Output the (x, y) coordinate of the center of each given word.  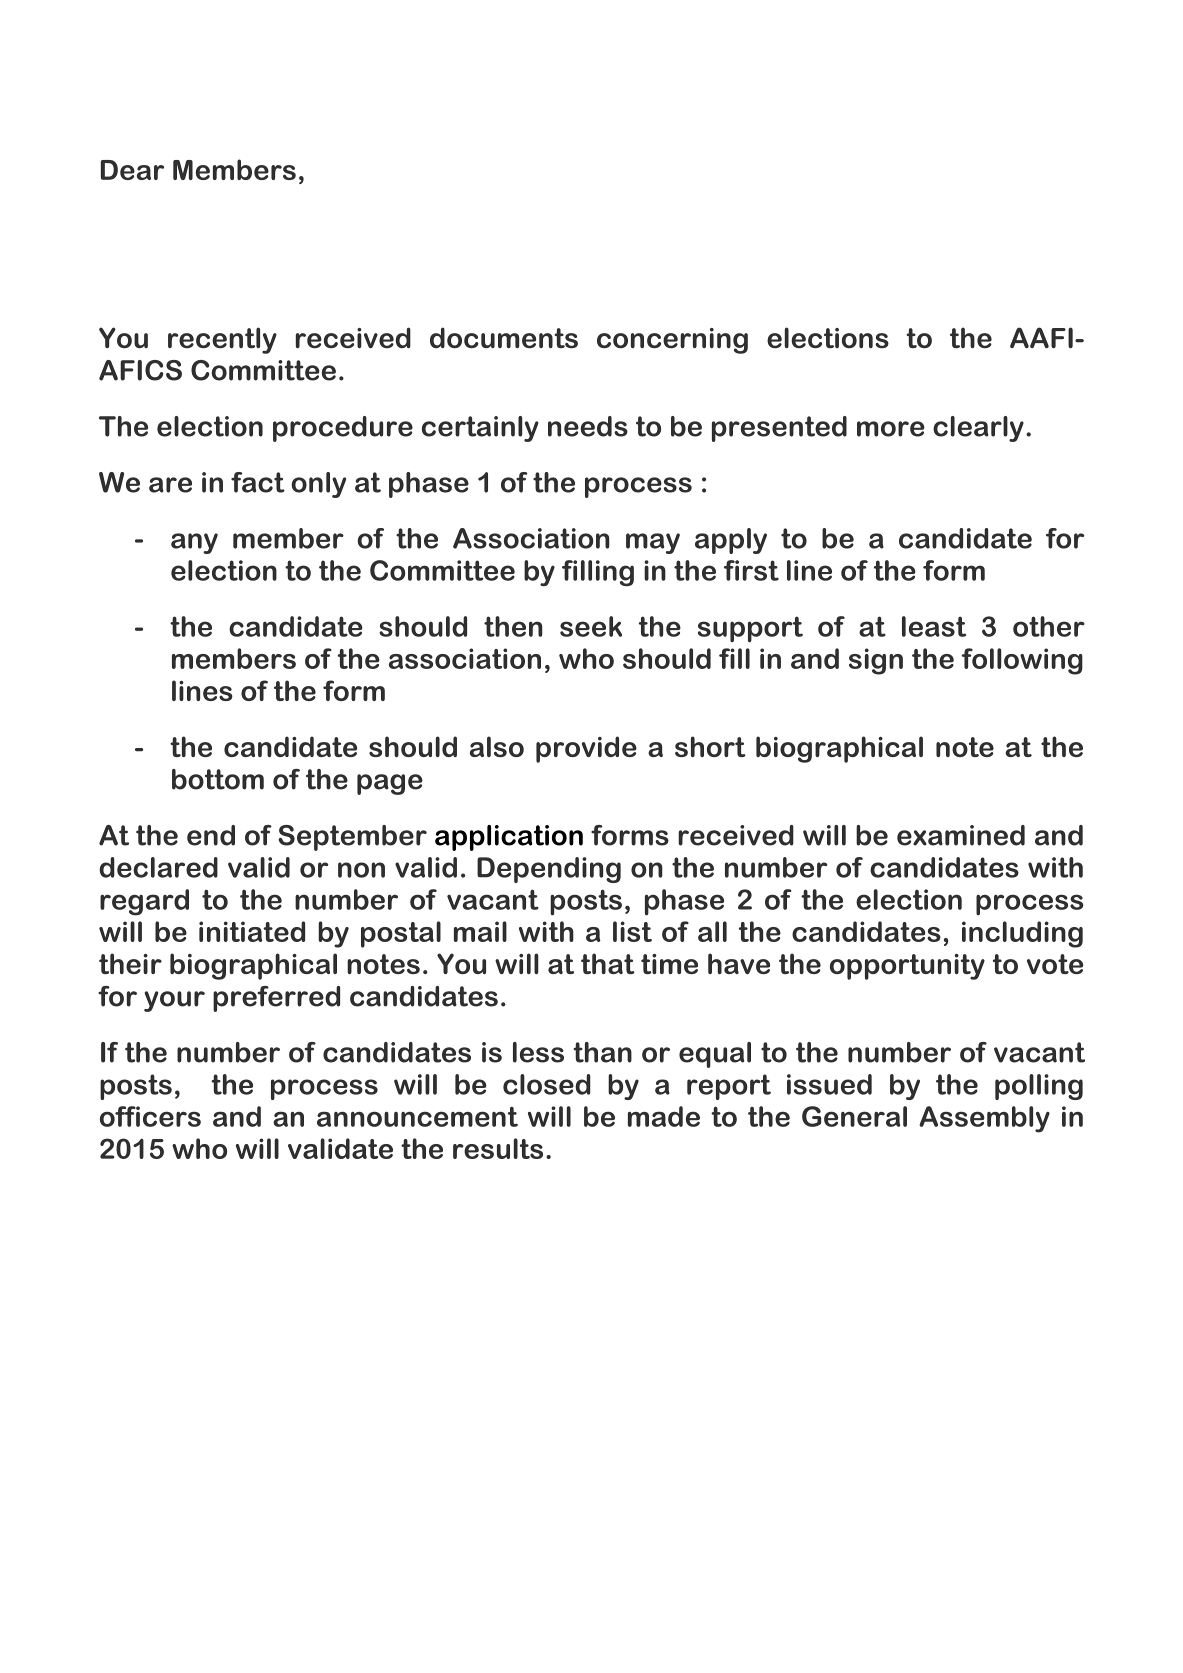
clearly (978, 429)
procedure (343, 429)
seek (591, 626)
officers (150, 1116)
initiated (252, 931)
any (194, 543)
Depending (549, 870)
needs (588, 426)
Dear (132, 170)
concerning (672, 341)
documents (504, 337)
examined (961, 835)
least (934, 626)
